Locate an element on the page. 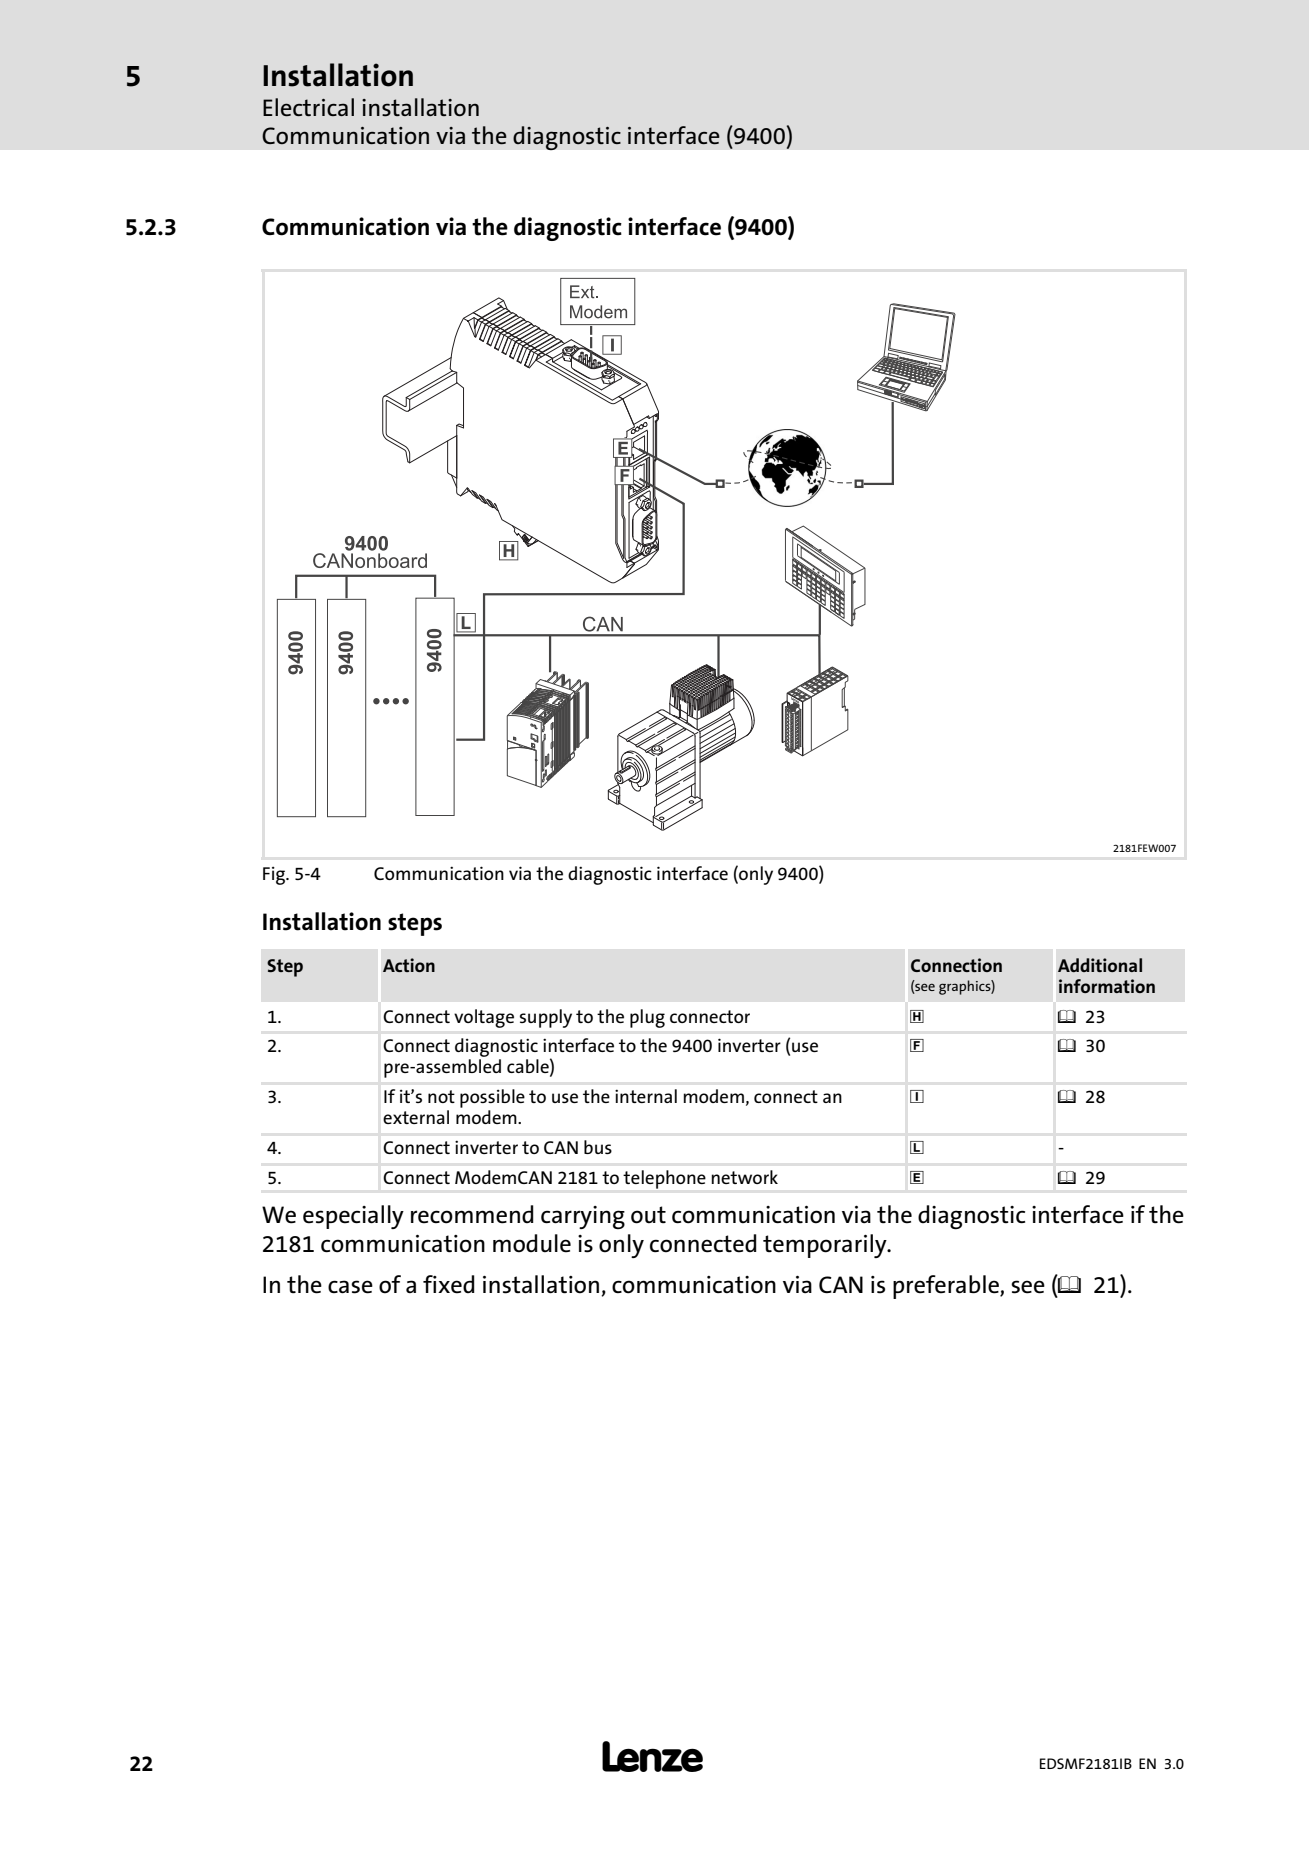 The image size is (1309, 1851). Electrical is located at coordinates (308, 107).
